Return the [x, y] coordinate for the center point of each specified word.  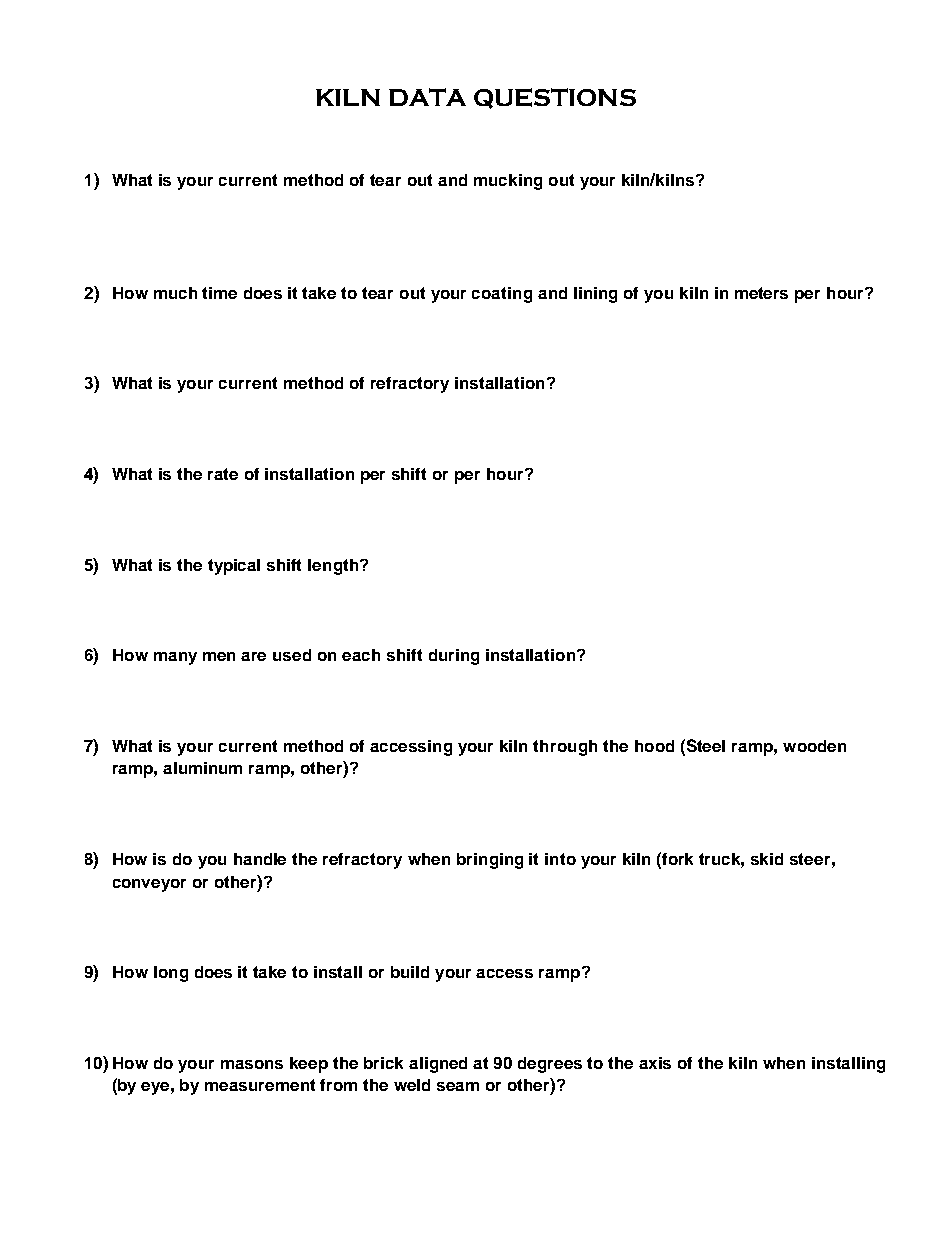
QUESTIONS [555, 98]
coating [502, 295]
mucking [508, 182]
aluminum [202, 768]
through [565, 748]
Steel [706, 745]
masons [252, 1064]
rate [223, 474]
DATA [427, 97]
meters [761, 293]
